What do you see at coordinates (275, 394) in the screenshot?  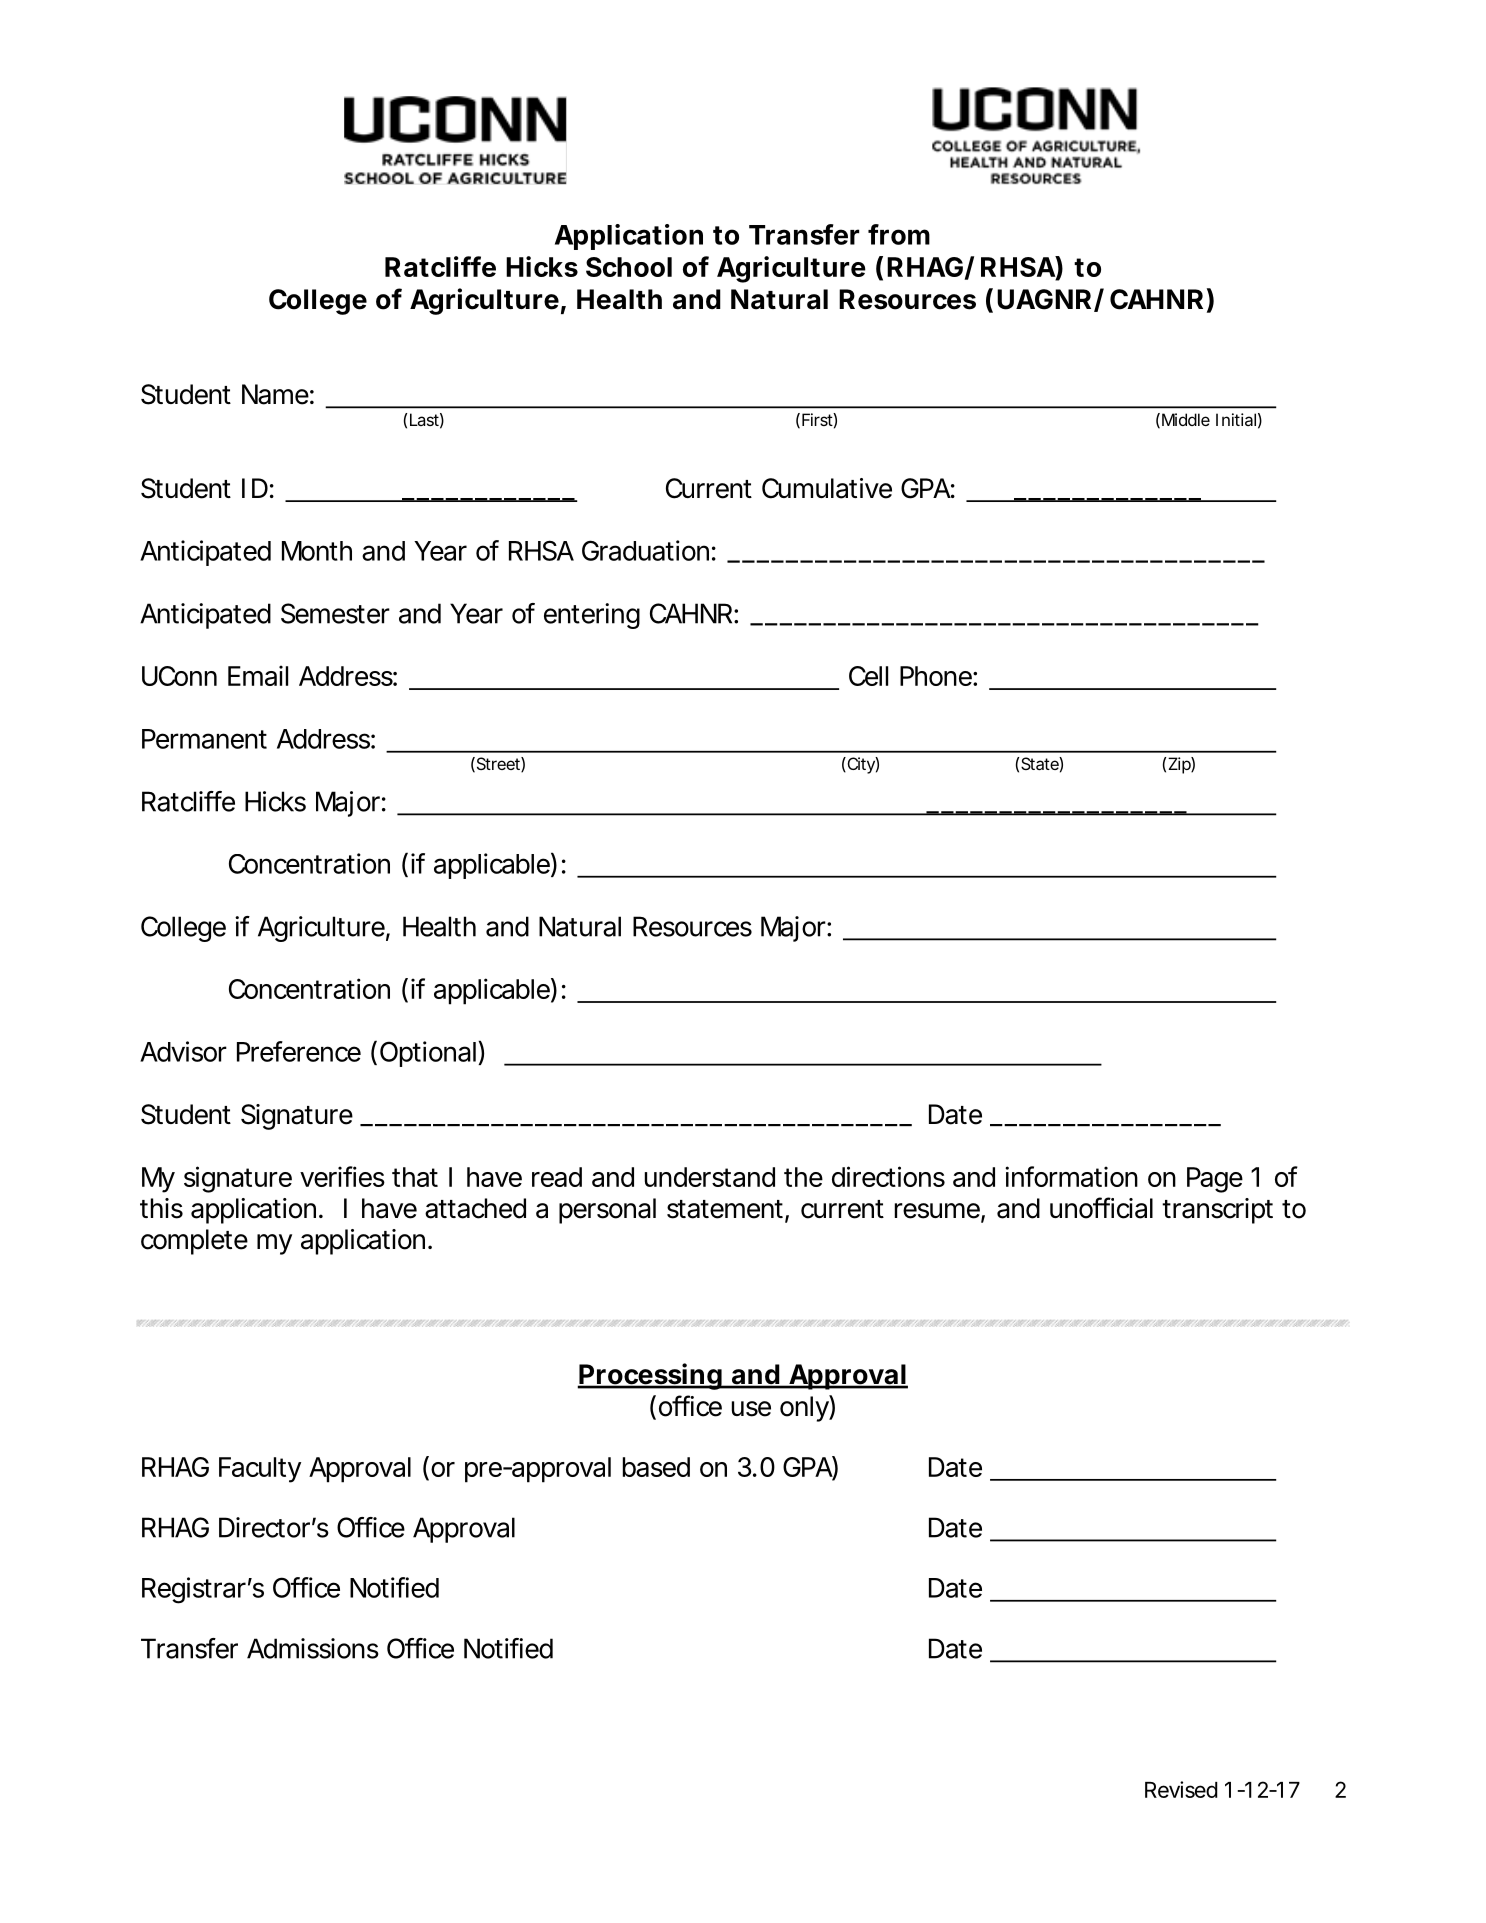 I see `Name` at bounding box center [275, 394].
